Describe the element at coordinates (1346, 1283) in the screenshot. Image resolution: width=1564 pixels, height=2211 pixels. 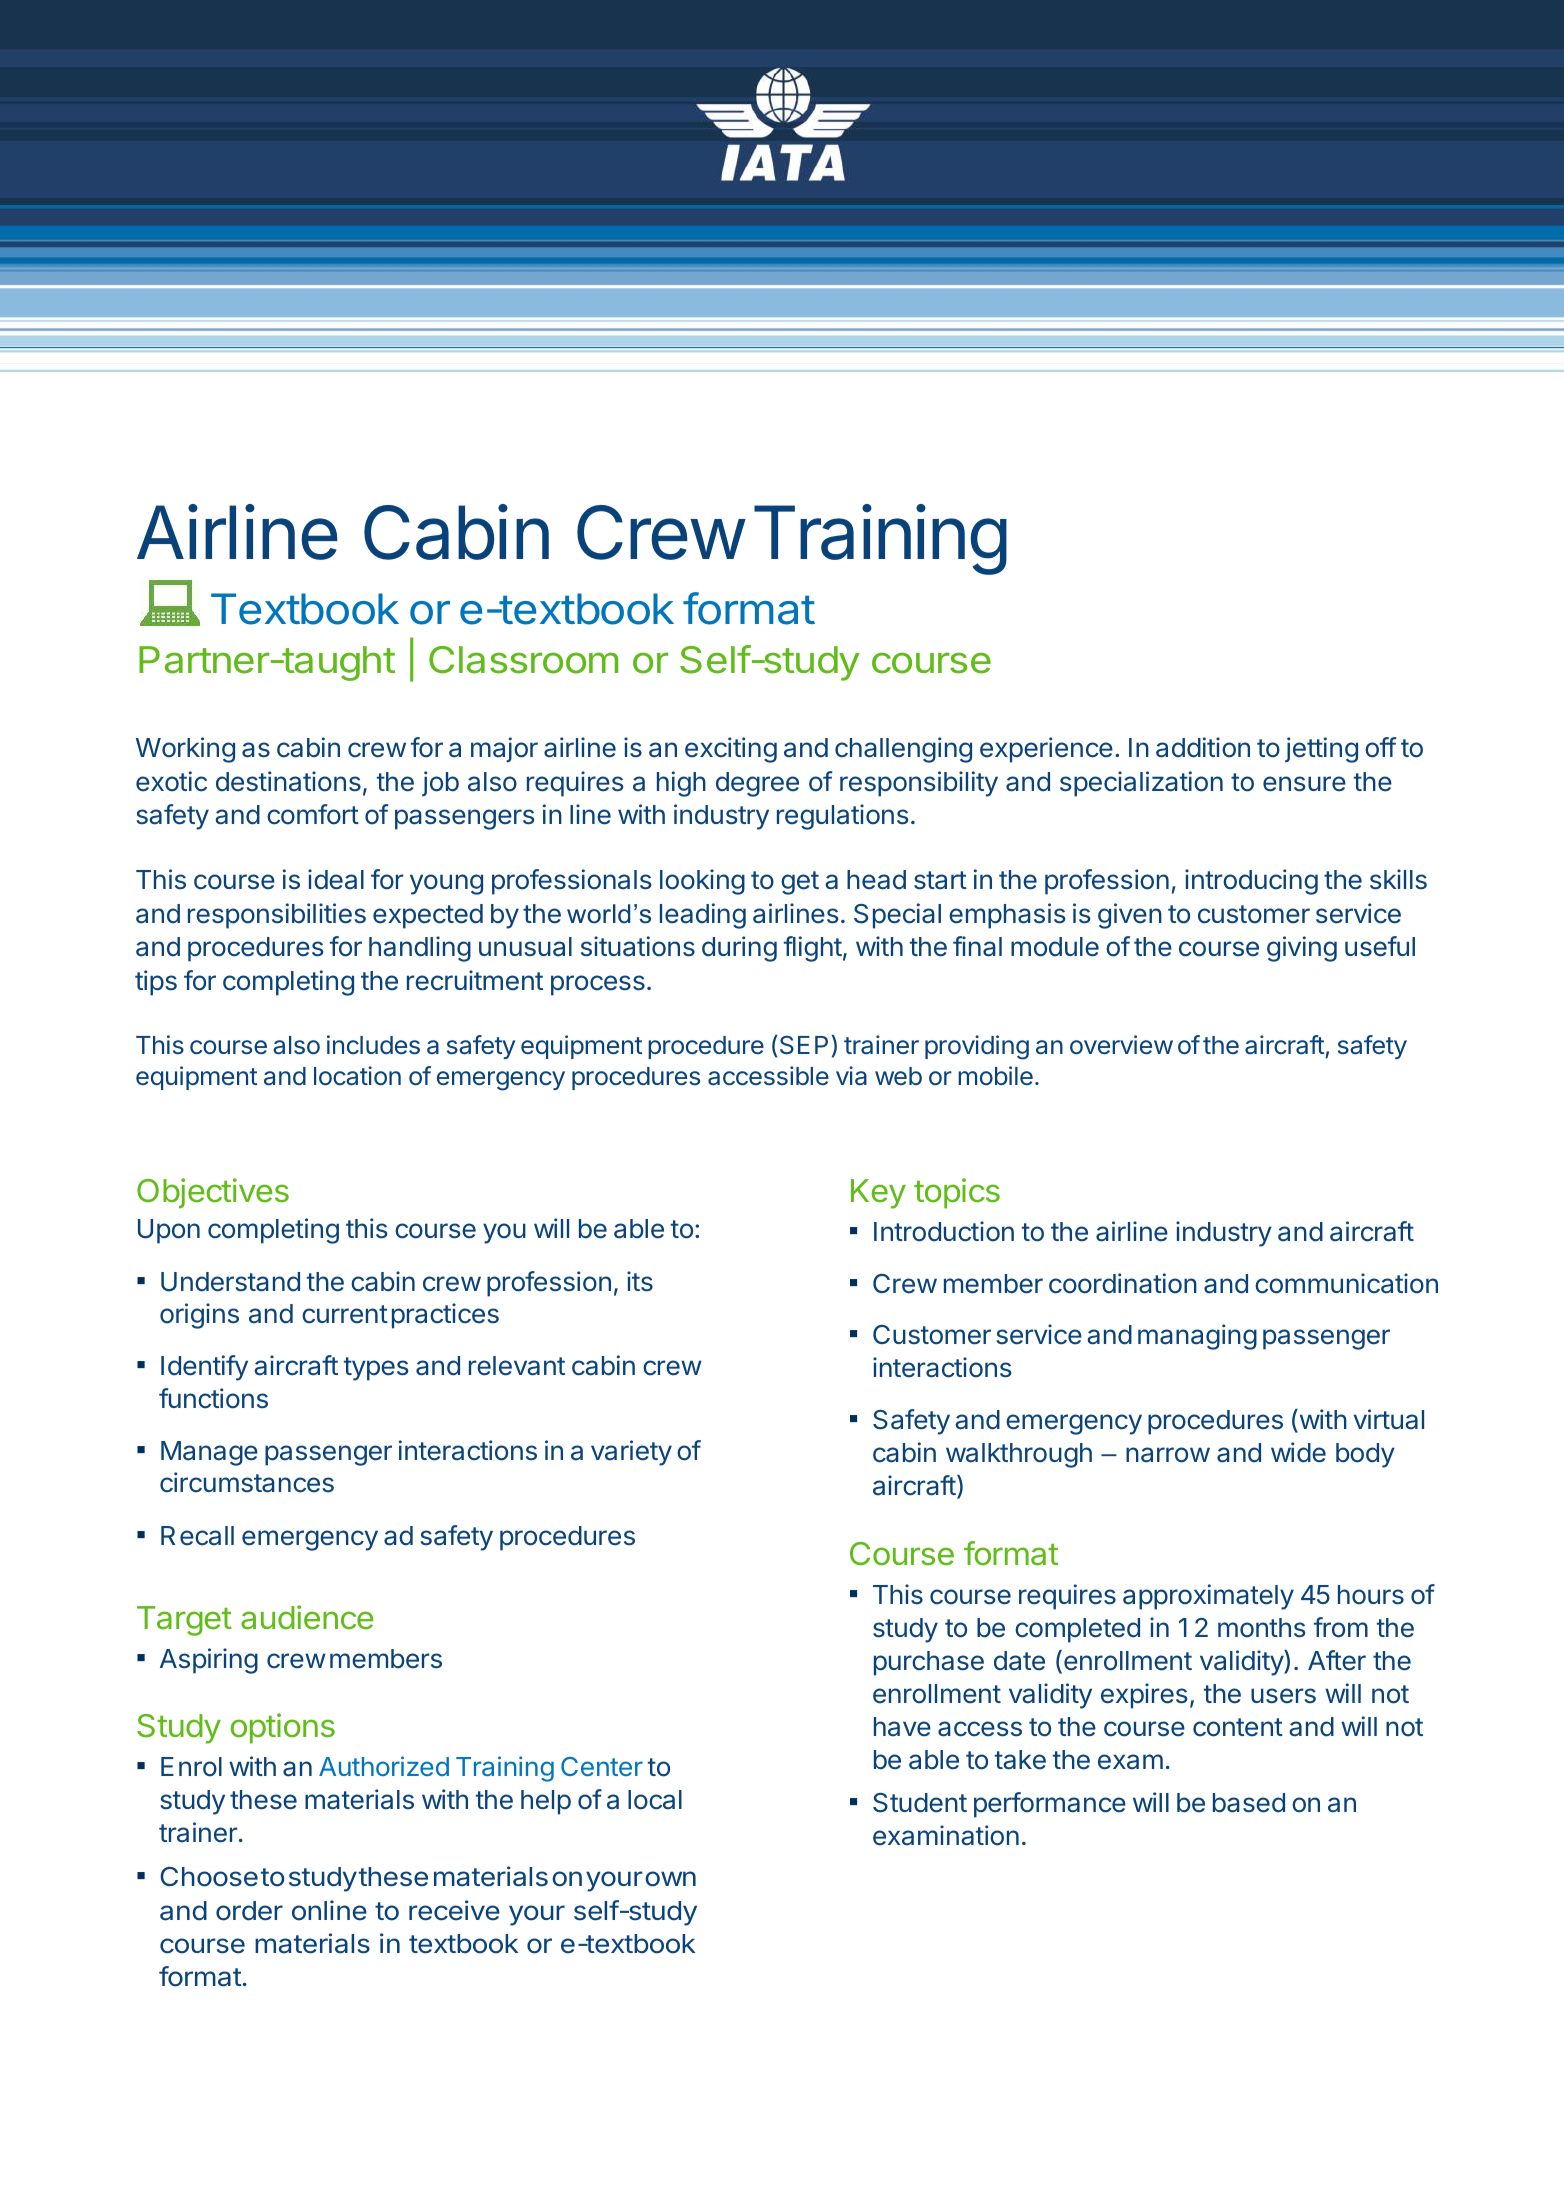
I see `communication` at that location.
